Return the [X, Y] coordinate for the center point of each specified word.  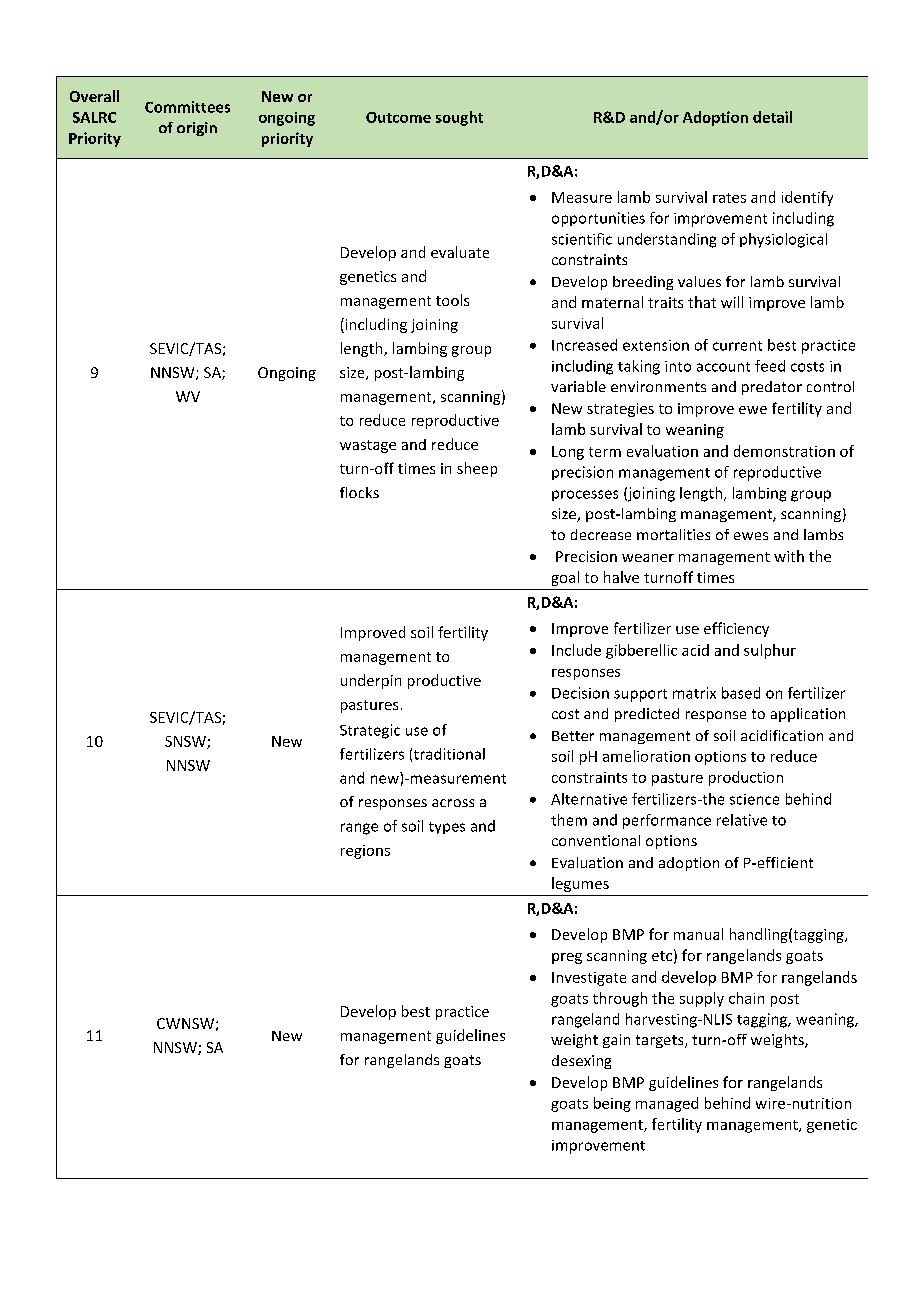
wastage [368, 446]
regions [365, 852]
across [453, 803]
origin [197, 129]
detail [772, 117]
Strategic [370, 731]
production [746, 778]
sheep [477, 469]
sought [459, 118]
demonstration [784, 451]
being [612, 1104]
